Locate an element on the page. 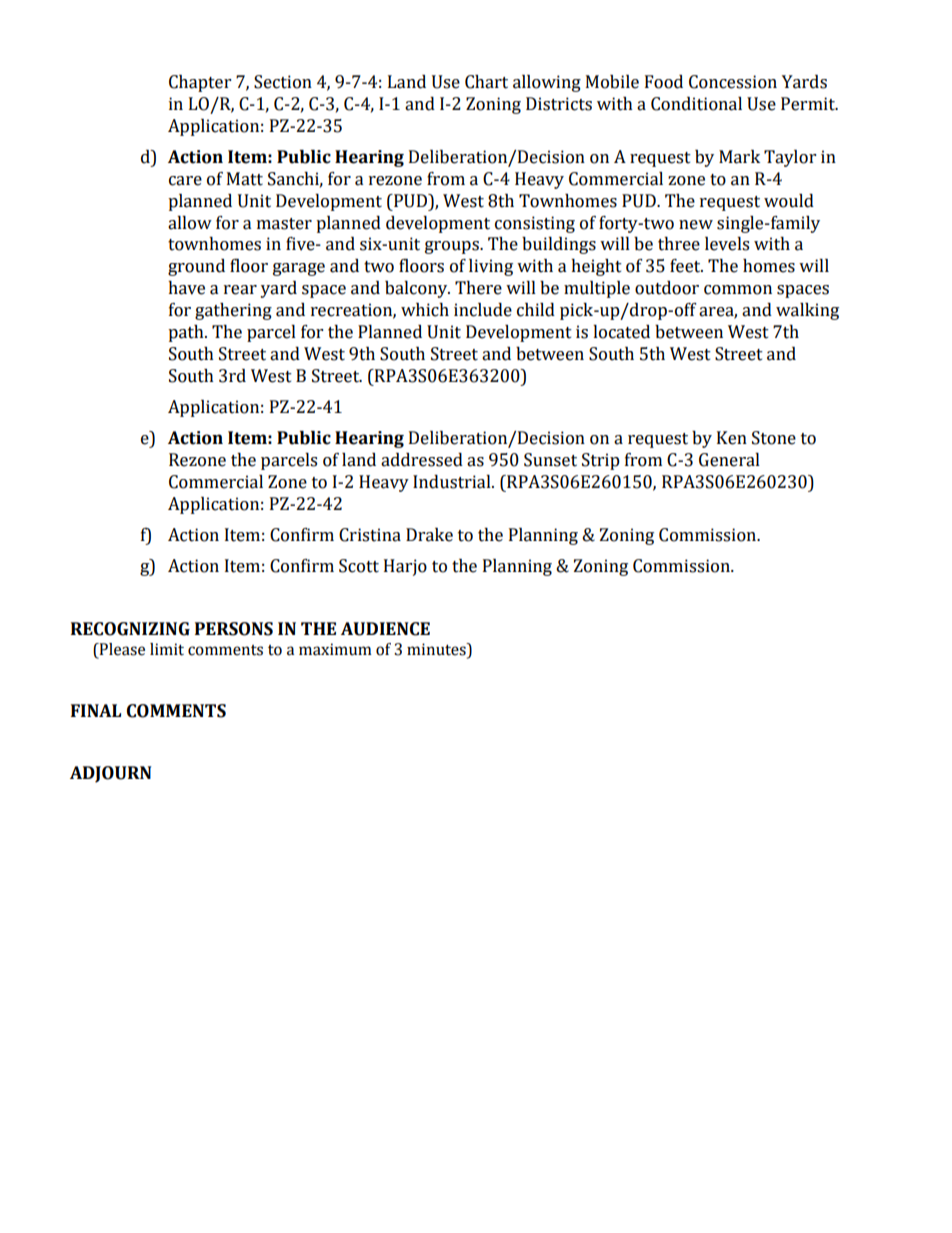  Conditional is located at coordinates (696, 104).
